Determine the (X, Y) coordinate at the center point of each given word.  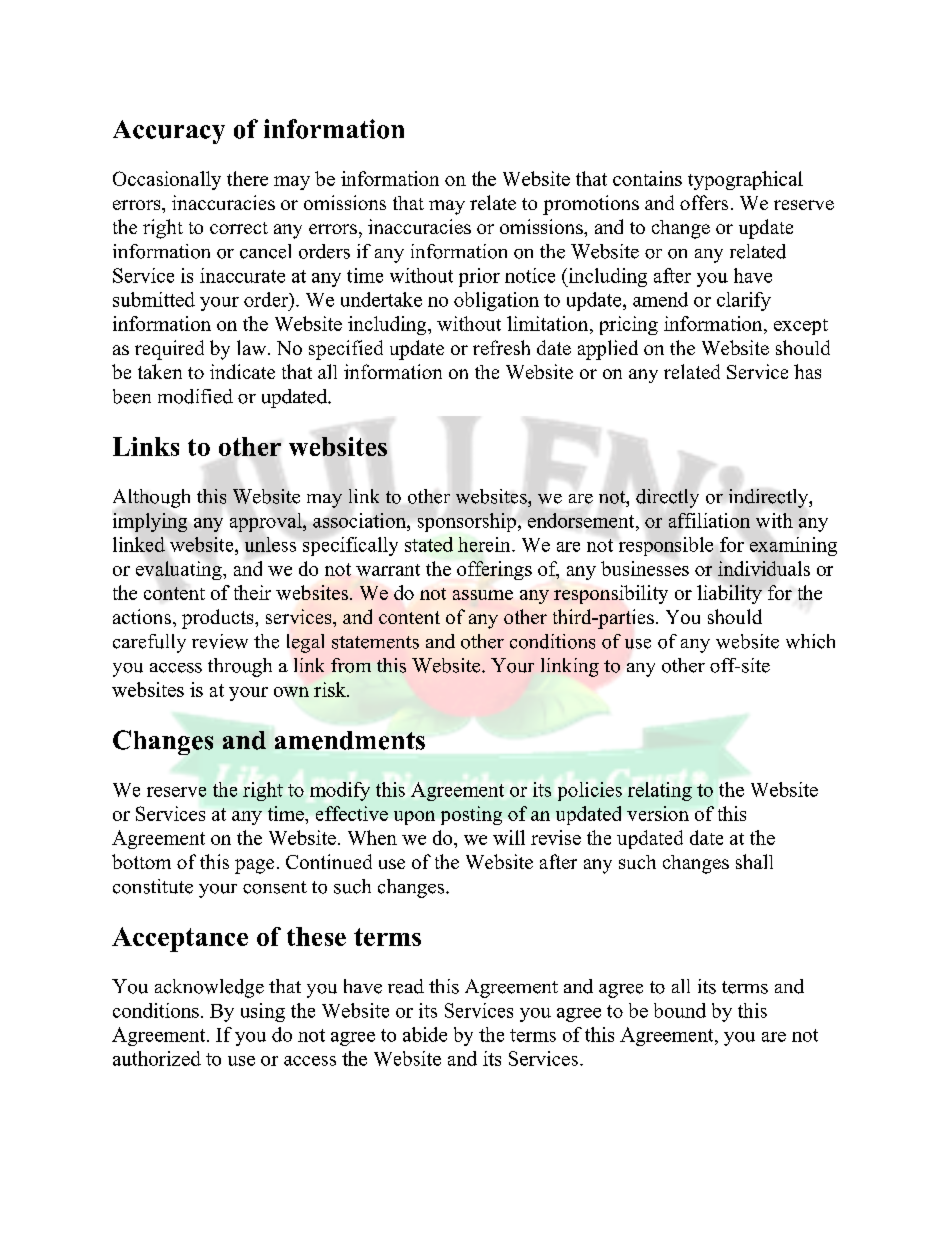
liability (729, 594)
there (247, 178)
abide (425, 1034)
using (263, 1012)
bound (680, 1010)
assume (483, 595)
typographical (745, 180)
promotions (591, 205)
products (219, 619)
